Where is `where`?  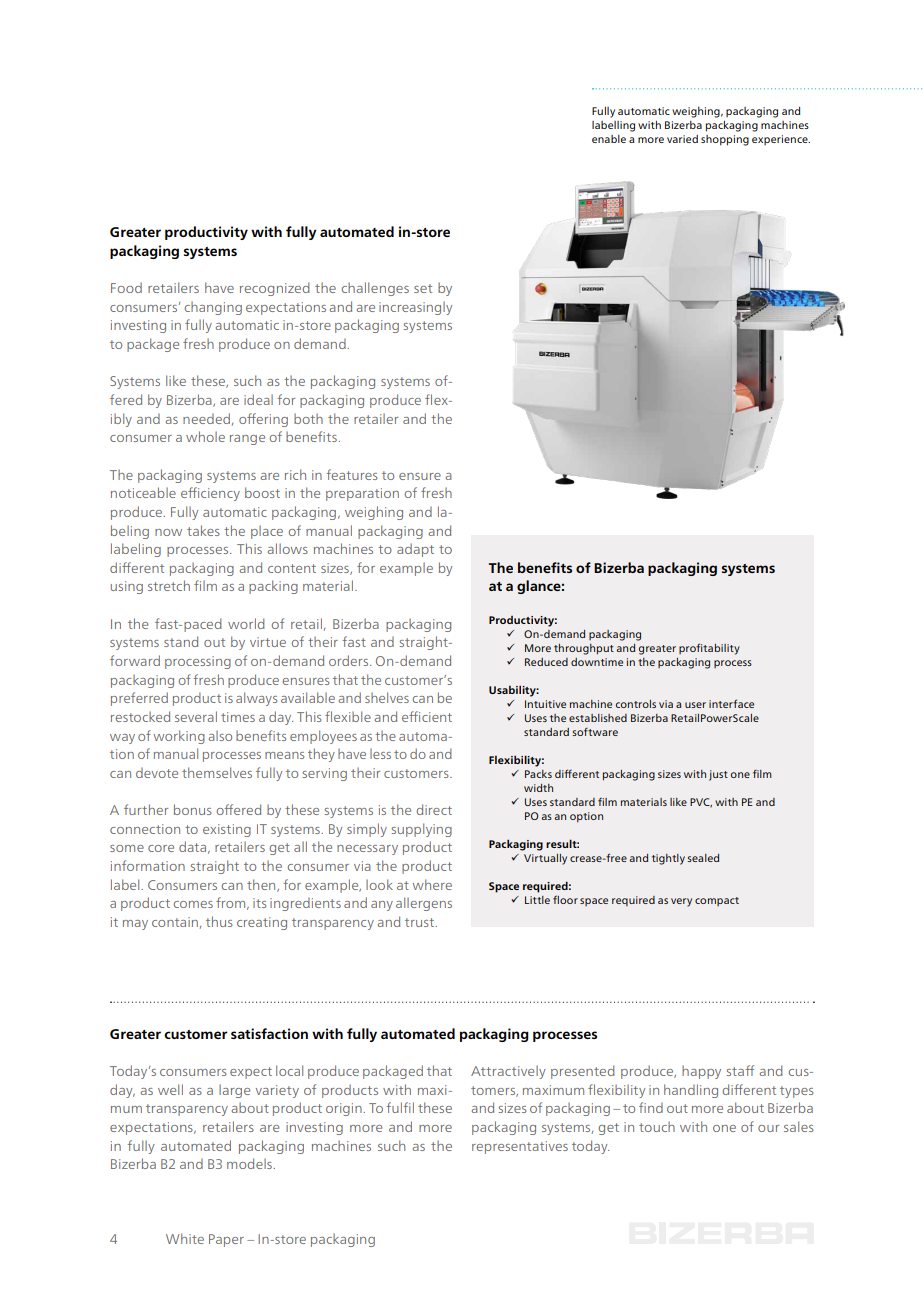
where is located at coordinates (432, 884).
